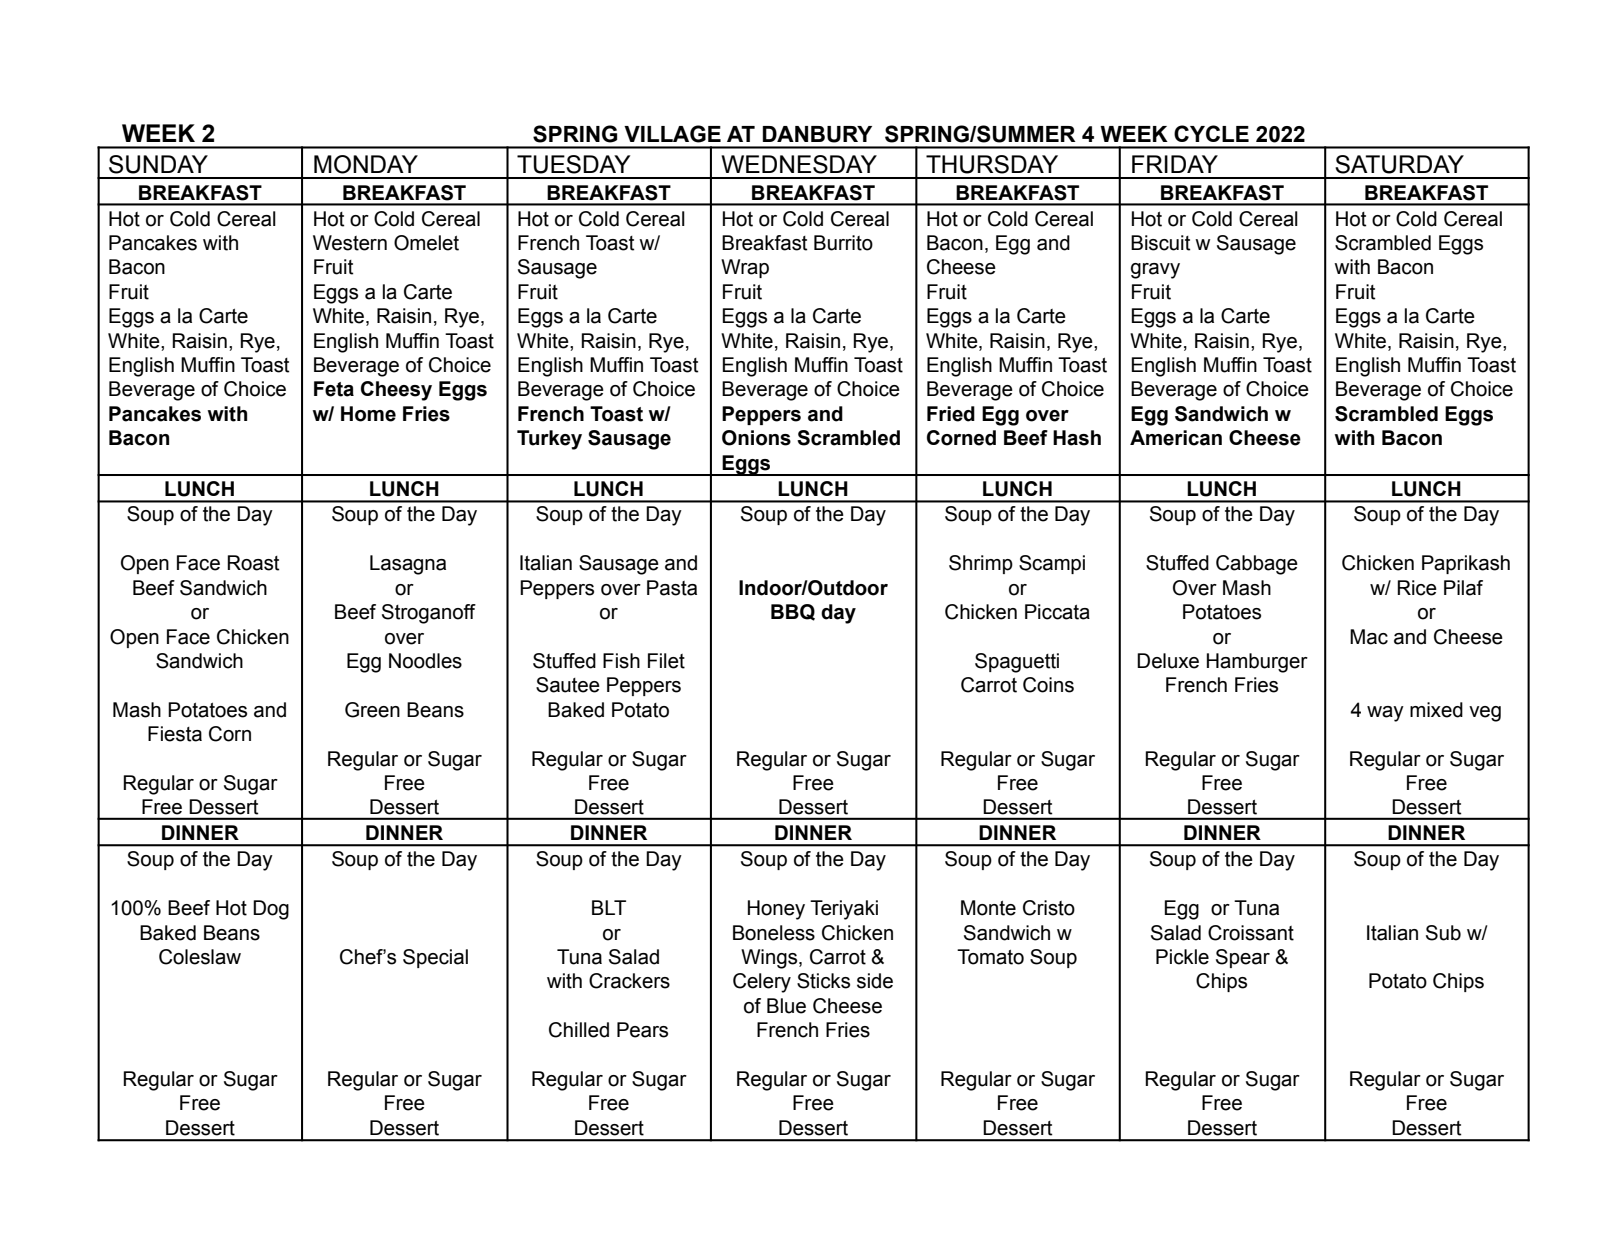 The width and height of the screenshot is (1611, 1245). What do you see at coordinates (366, 164) in the screenshot?
I see `MONDAY` at bounding box center [366, 164].
